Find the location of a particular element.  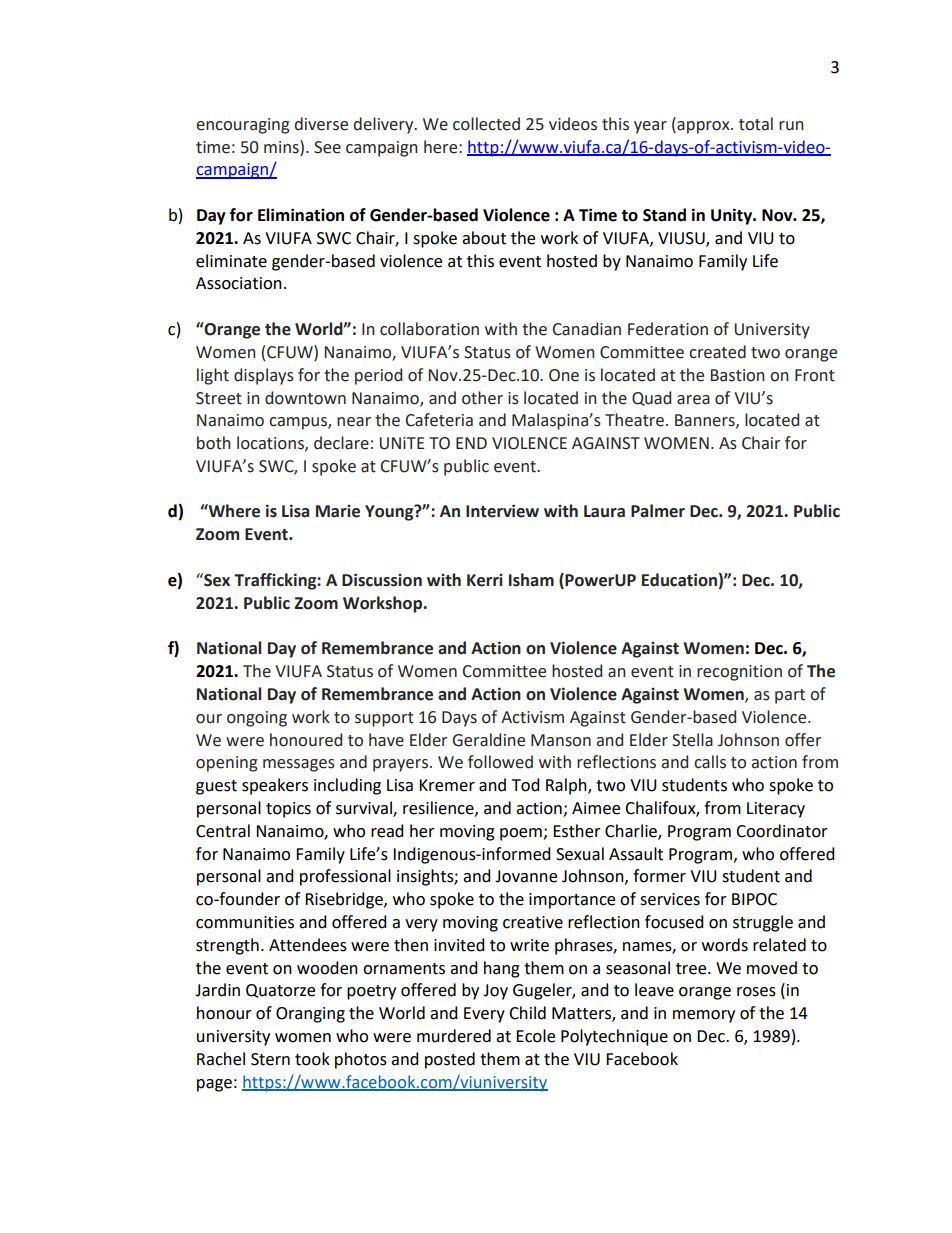

Kerri is located at coordinates (485, 580).
